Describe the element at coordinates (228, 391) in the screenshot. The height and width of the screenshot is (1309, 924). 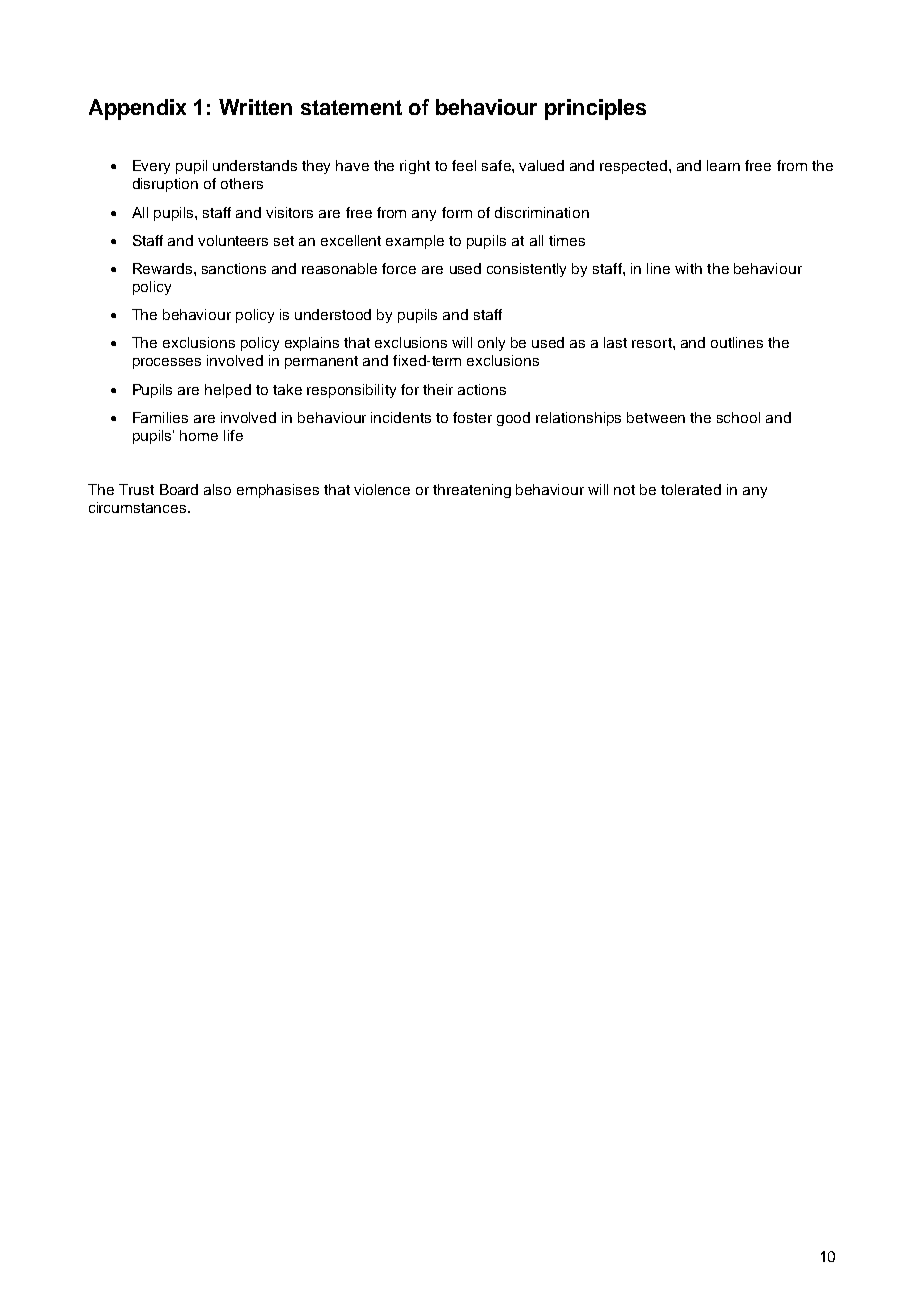
I see `helped` at that location.
